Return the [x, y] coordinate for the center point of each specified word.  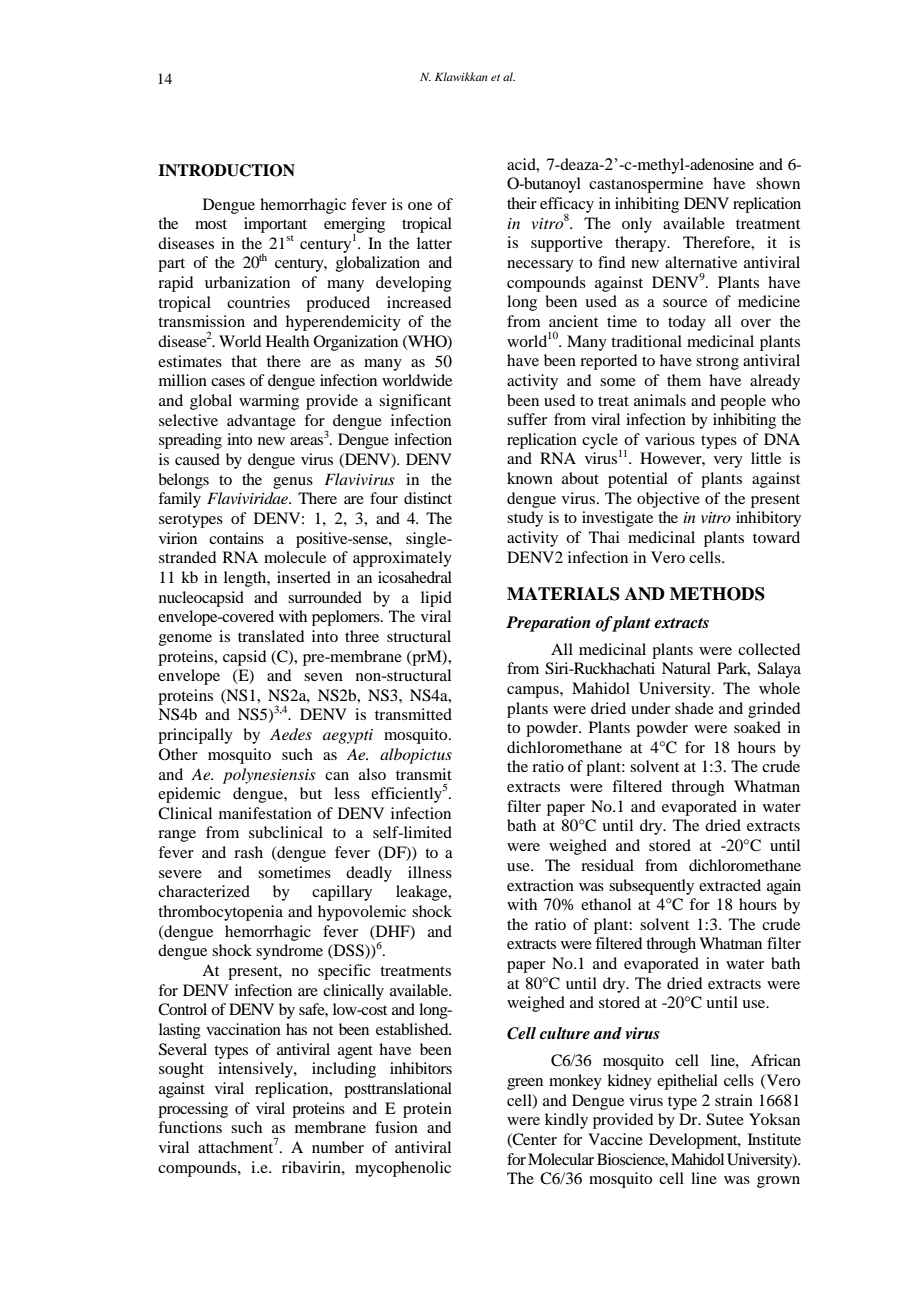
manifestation [265, 813]
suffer [527, 419]
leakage [423, 893]
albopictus [416, 756]
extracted [730, 885]
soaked [757, 727]
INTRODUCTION [226, 170]
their [522, 203]
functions [190, 1127]
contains [236, 538]
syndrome [289, 952]
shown [778, 183]
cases [228, 382]
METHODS [717, 594]
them [684, 380]
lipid [436, 599]
